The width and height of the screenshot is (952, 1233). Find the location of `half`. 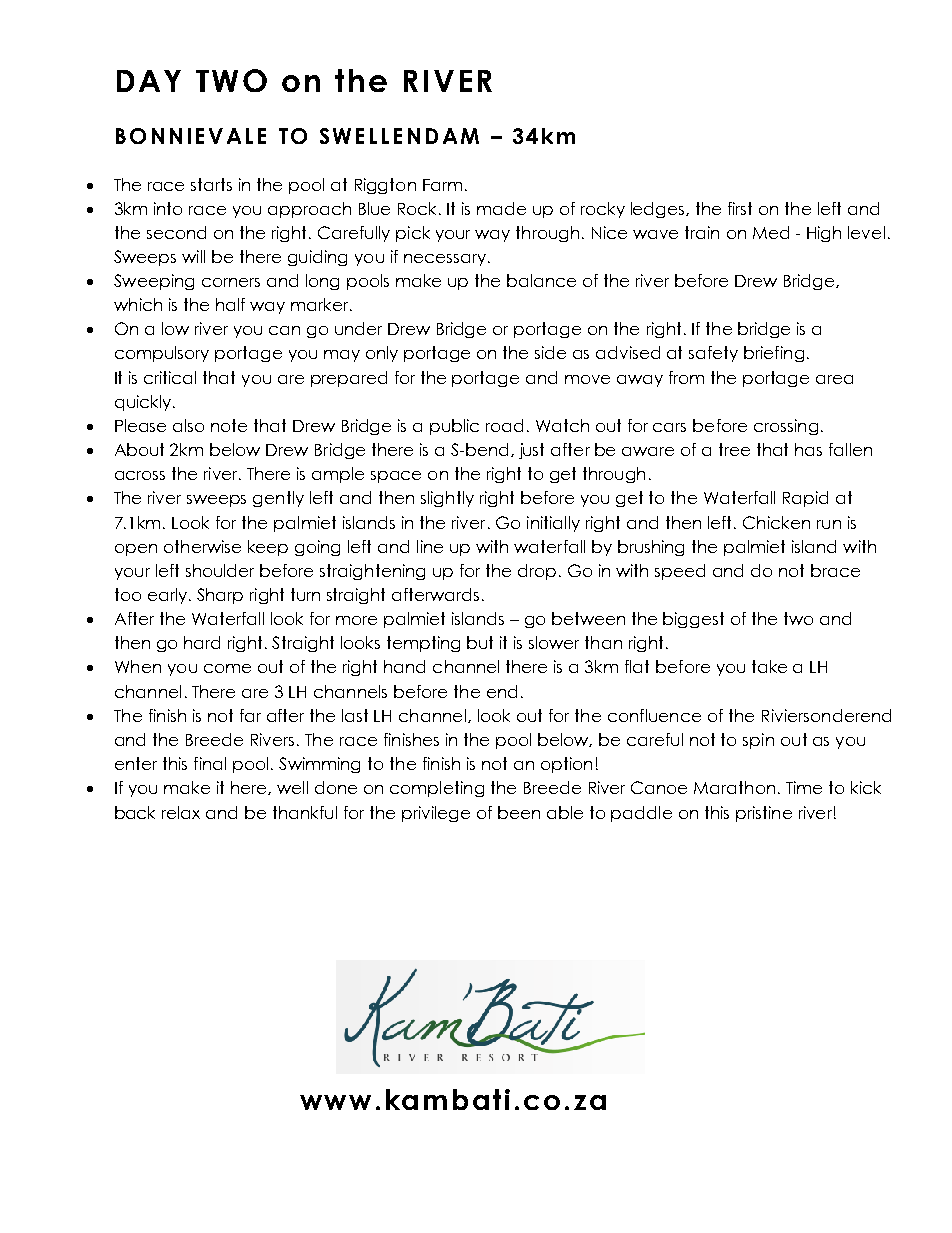

half is located at coordinates (230, 304).
